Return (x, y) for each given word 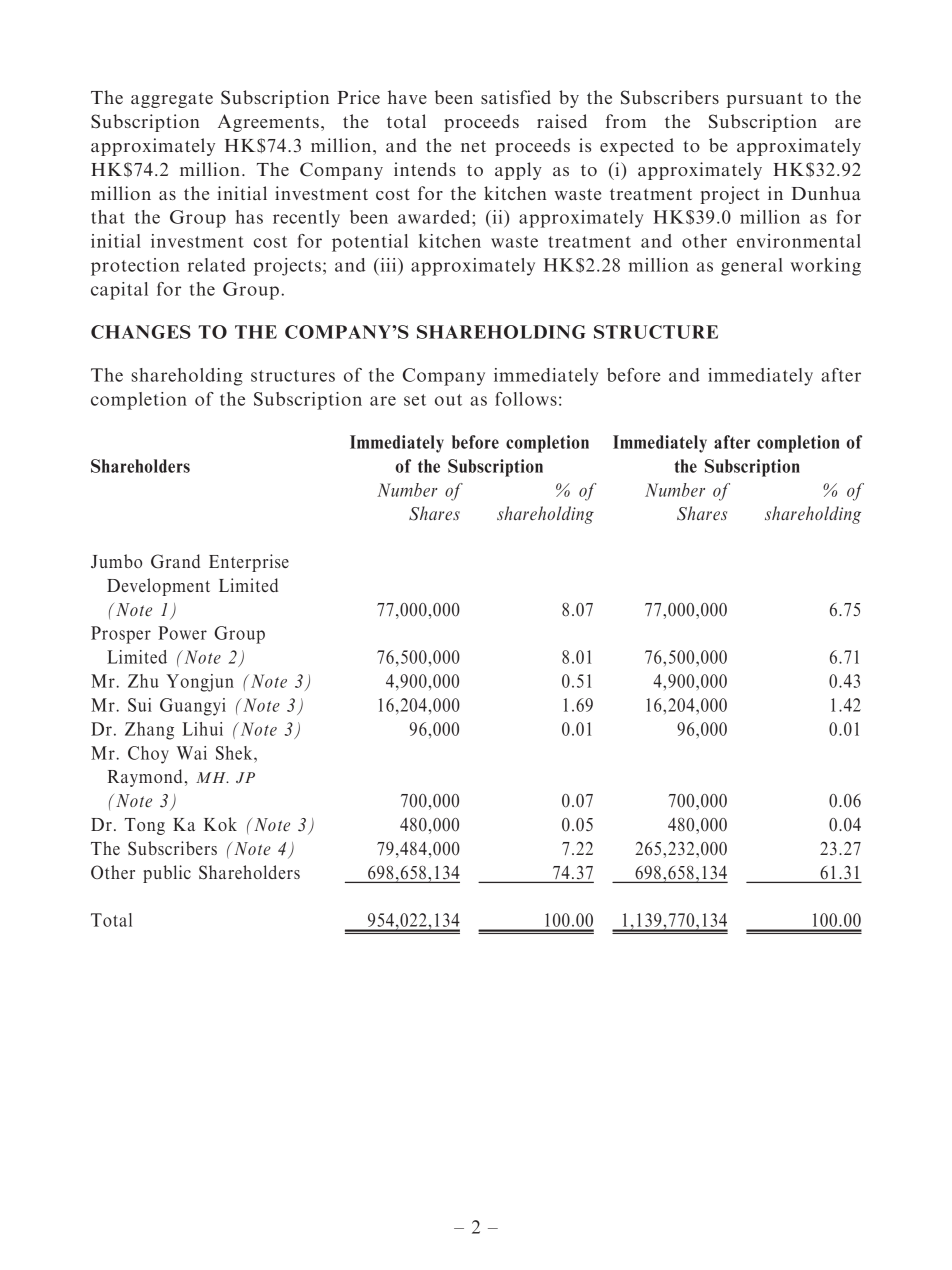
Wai (192, 753)
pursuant (765, 100)
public (167, 874)
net (473, 146)
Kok (220, 824)
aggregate (172, 100)
